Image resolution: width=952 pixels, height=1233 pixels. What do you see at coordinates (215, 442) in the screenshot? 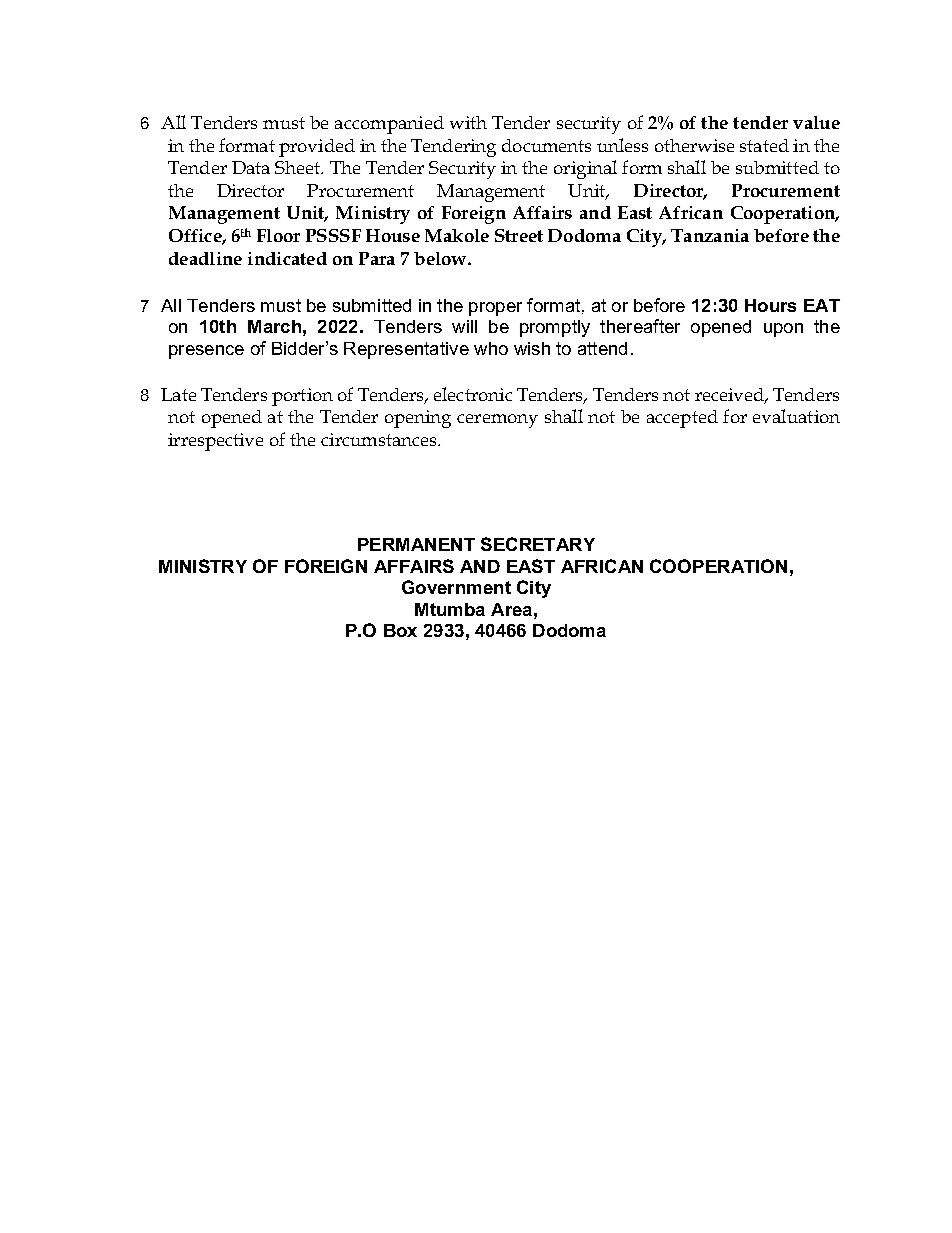
I see `irrespective` at bounding box center [215, 442].
